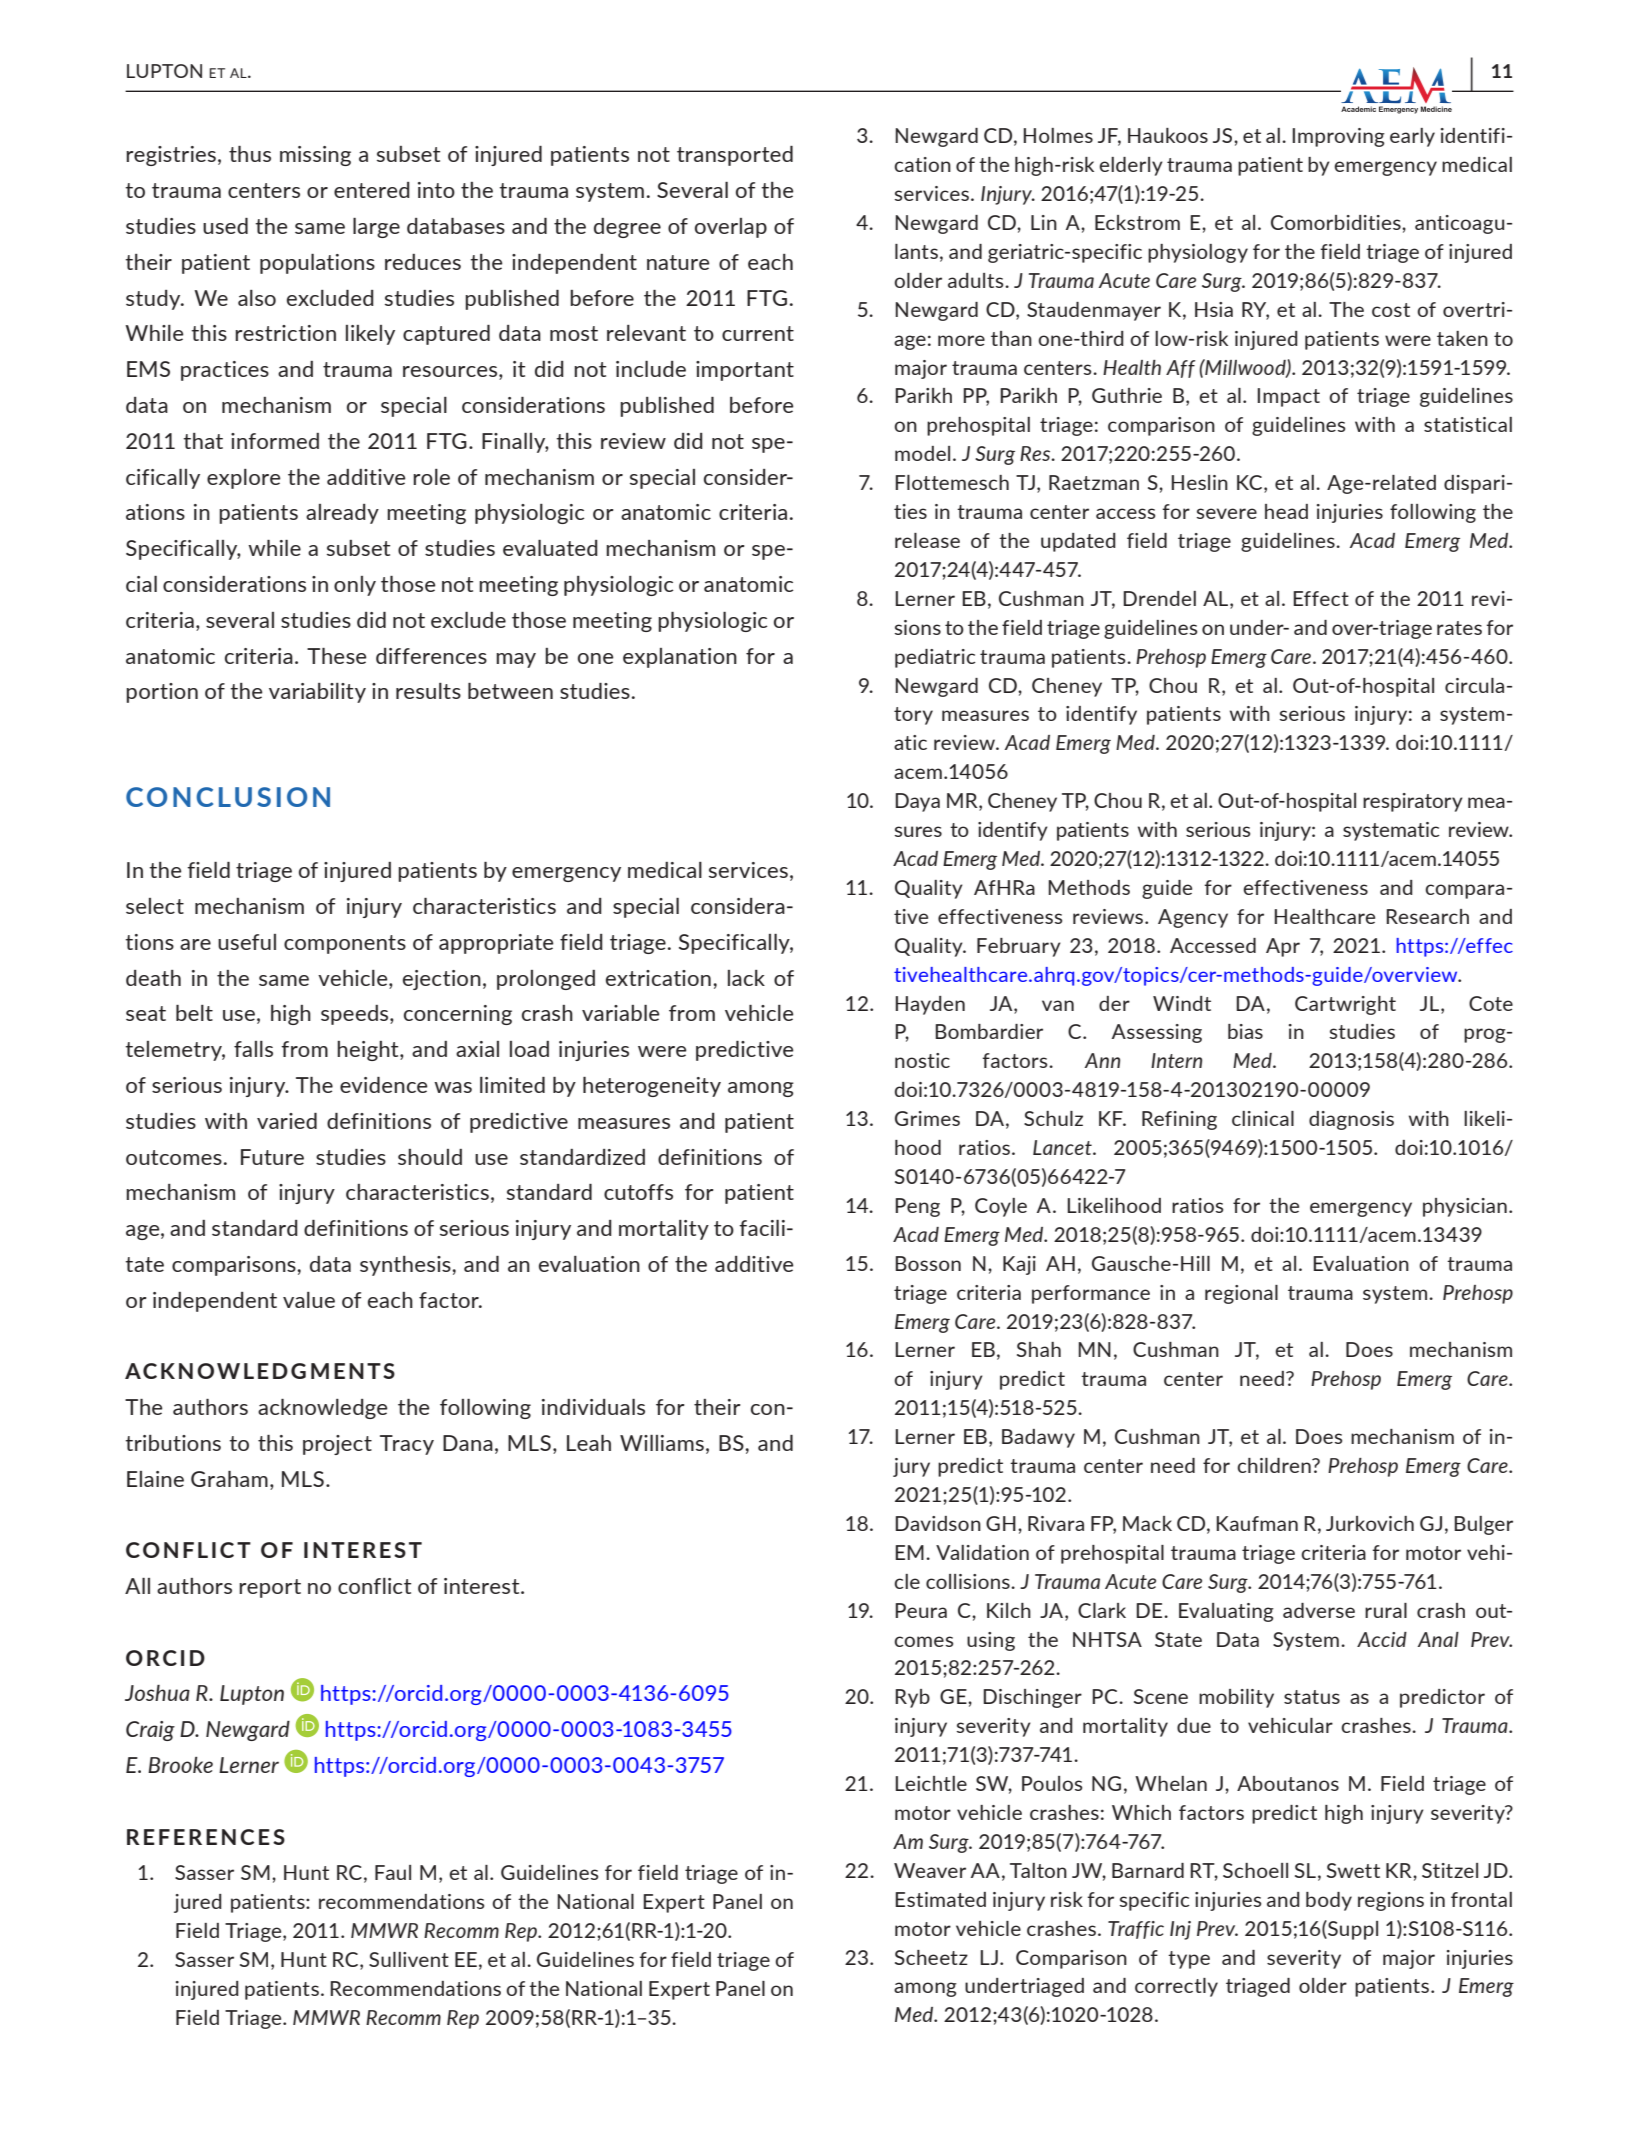  I want to click on children, so click(1275, 1465).
